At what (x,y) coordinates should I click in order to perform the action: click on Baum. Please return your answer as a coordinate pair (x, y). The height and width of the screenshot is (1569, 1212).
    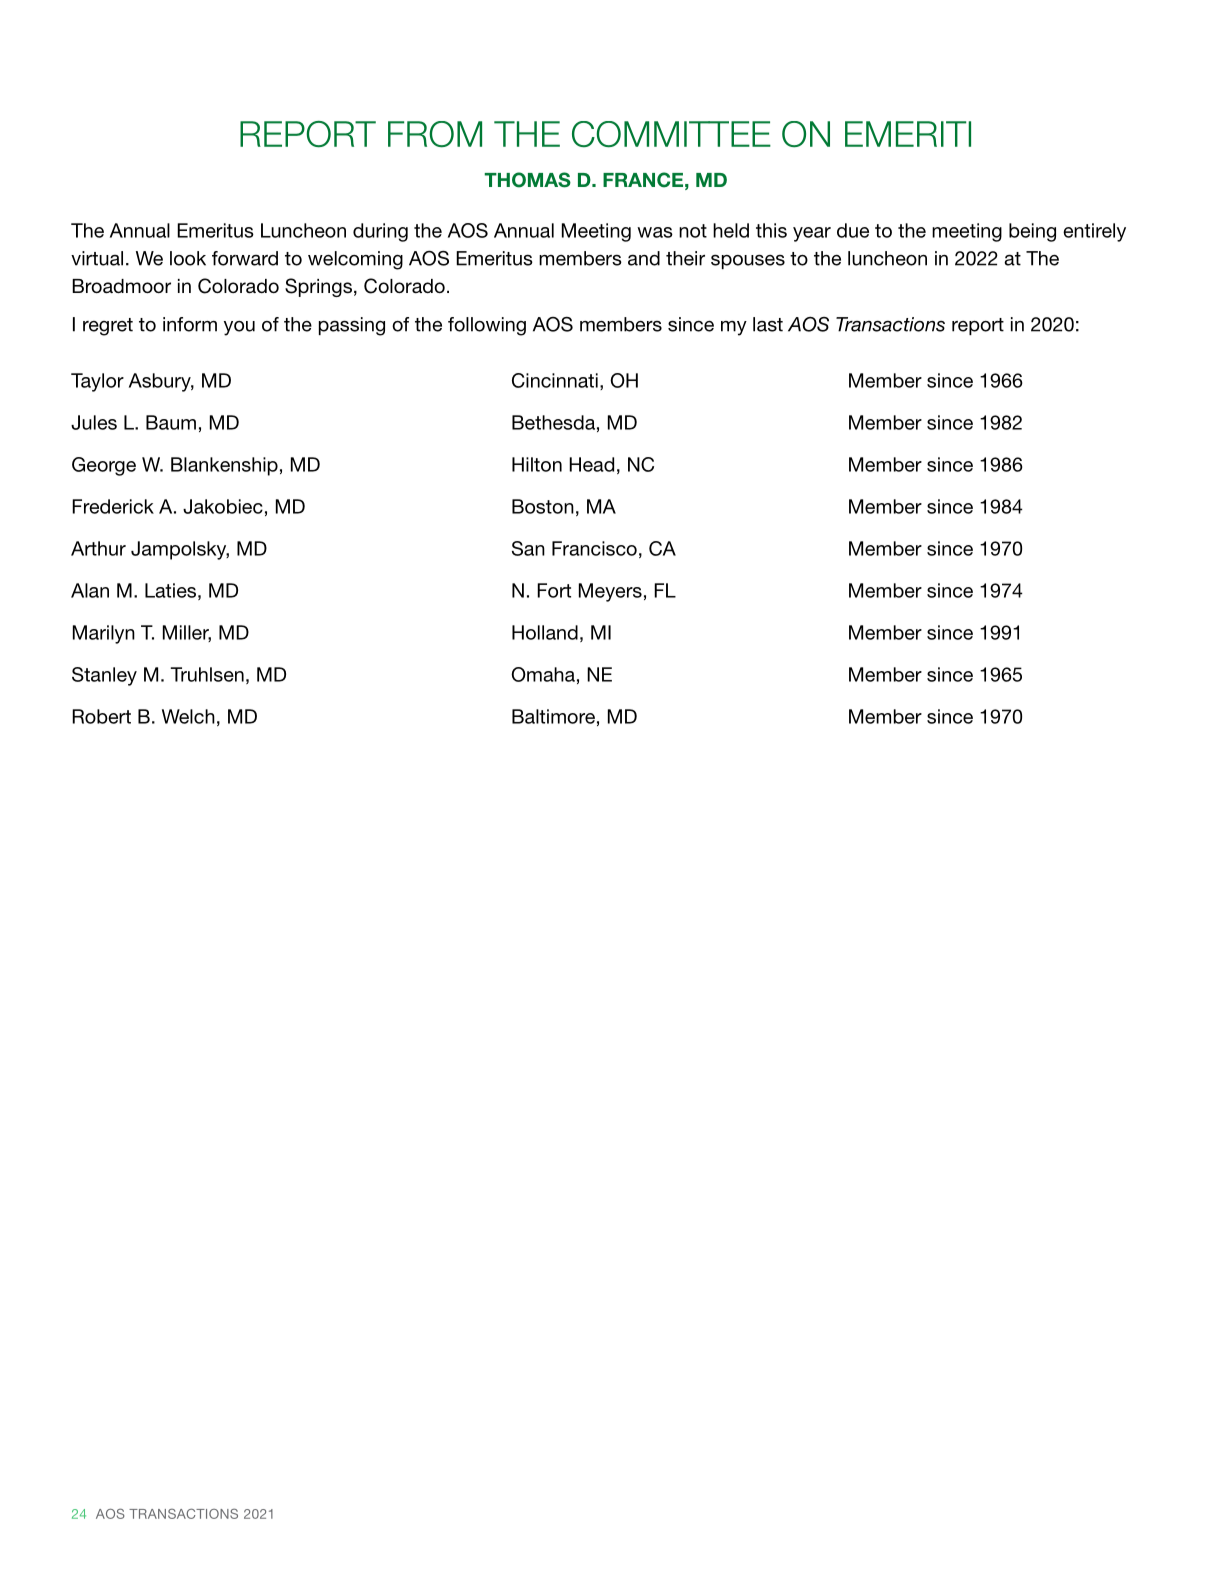
    Looking at the image, I should click on (171, 422).
